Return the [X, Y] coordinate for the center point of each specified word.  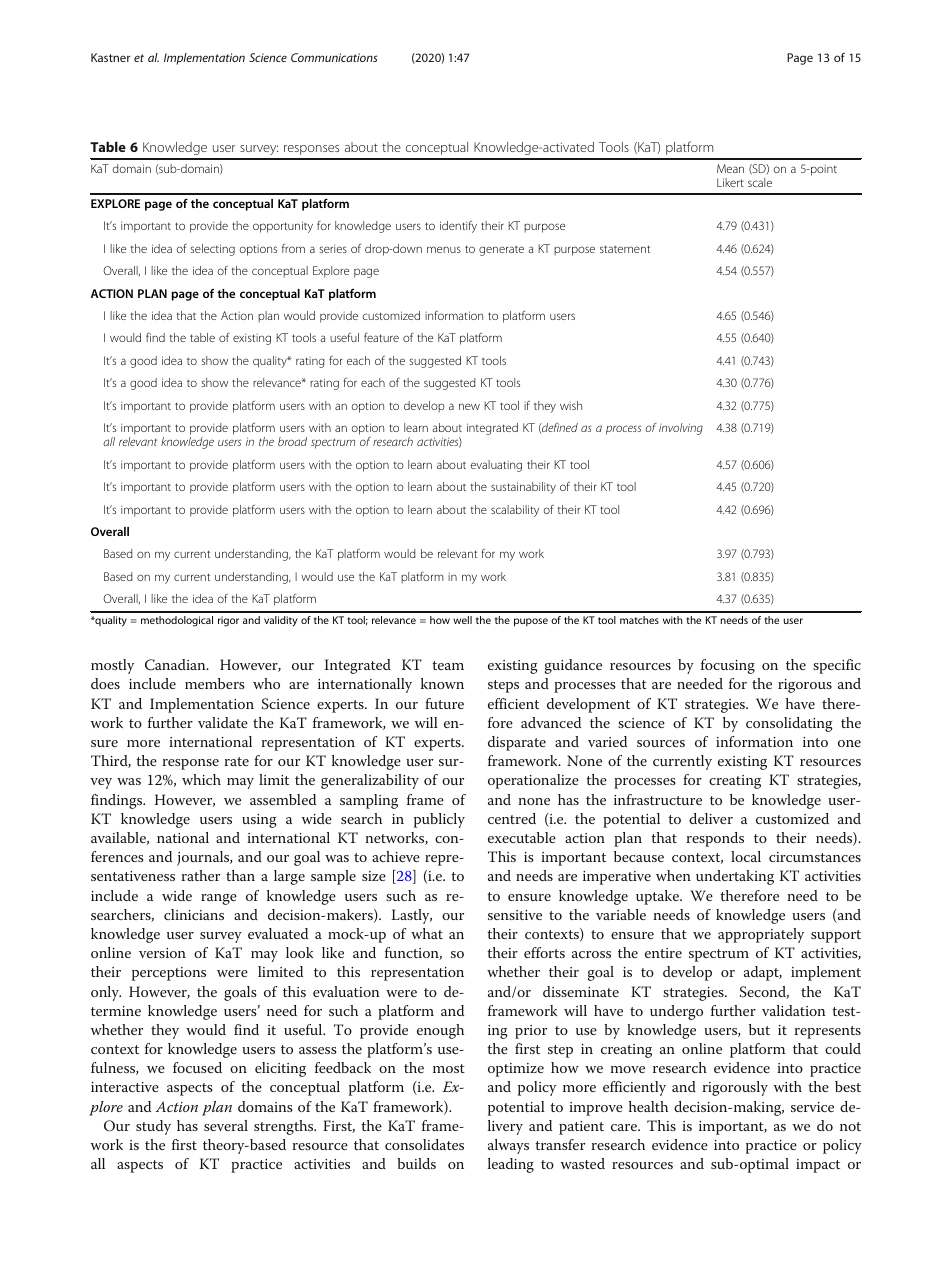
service [812, 1107]
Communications [334, 57]
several [226, 1125]
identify [458, 226]
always [508, 1146]
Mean [730, 168]
